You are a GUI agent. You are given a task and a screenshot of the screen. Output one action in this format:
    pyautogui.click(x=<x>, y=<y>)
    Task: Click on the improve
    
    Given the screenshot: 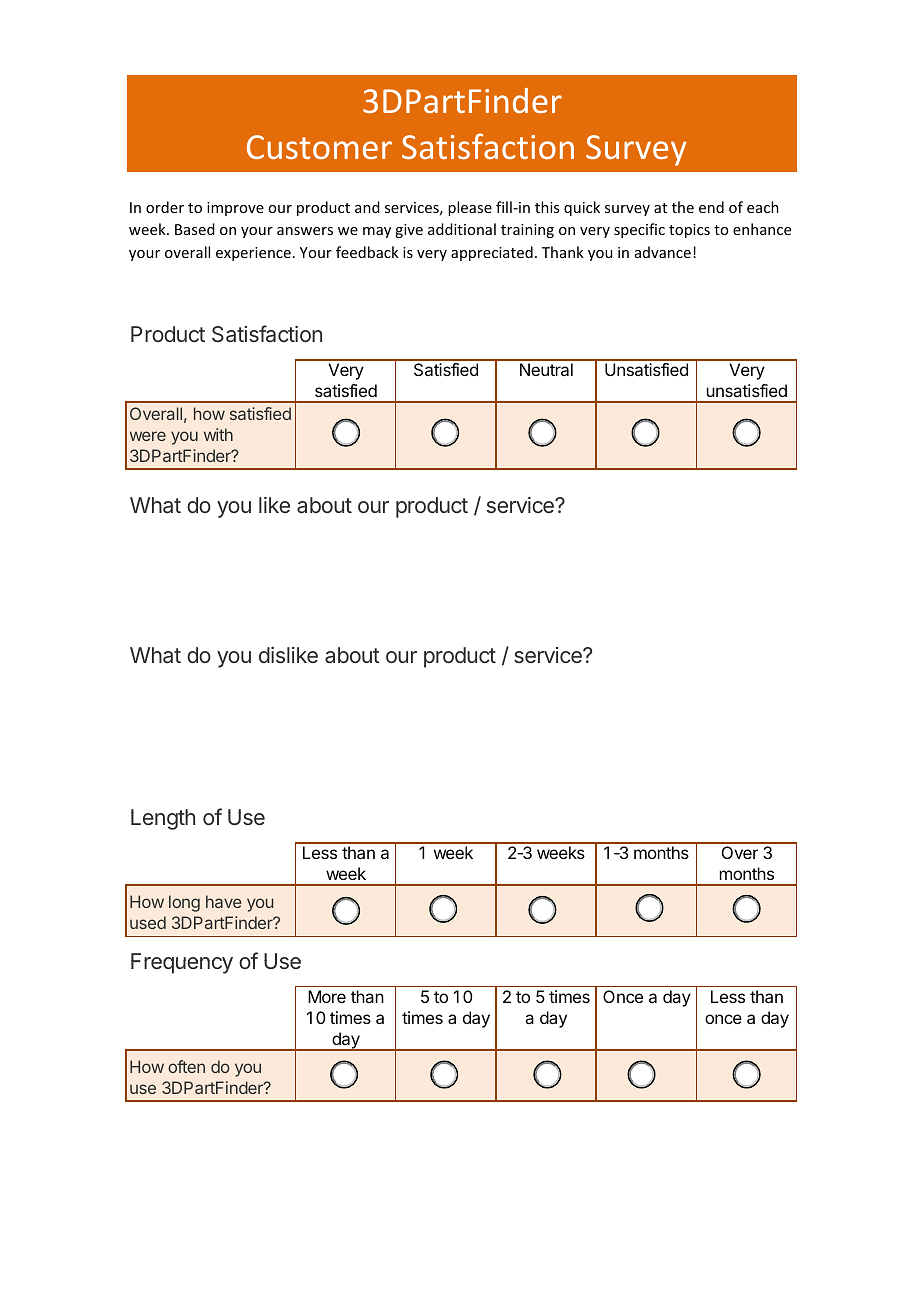 What is the action you would take?
    pyautogui.click(x=235, y=209)
